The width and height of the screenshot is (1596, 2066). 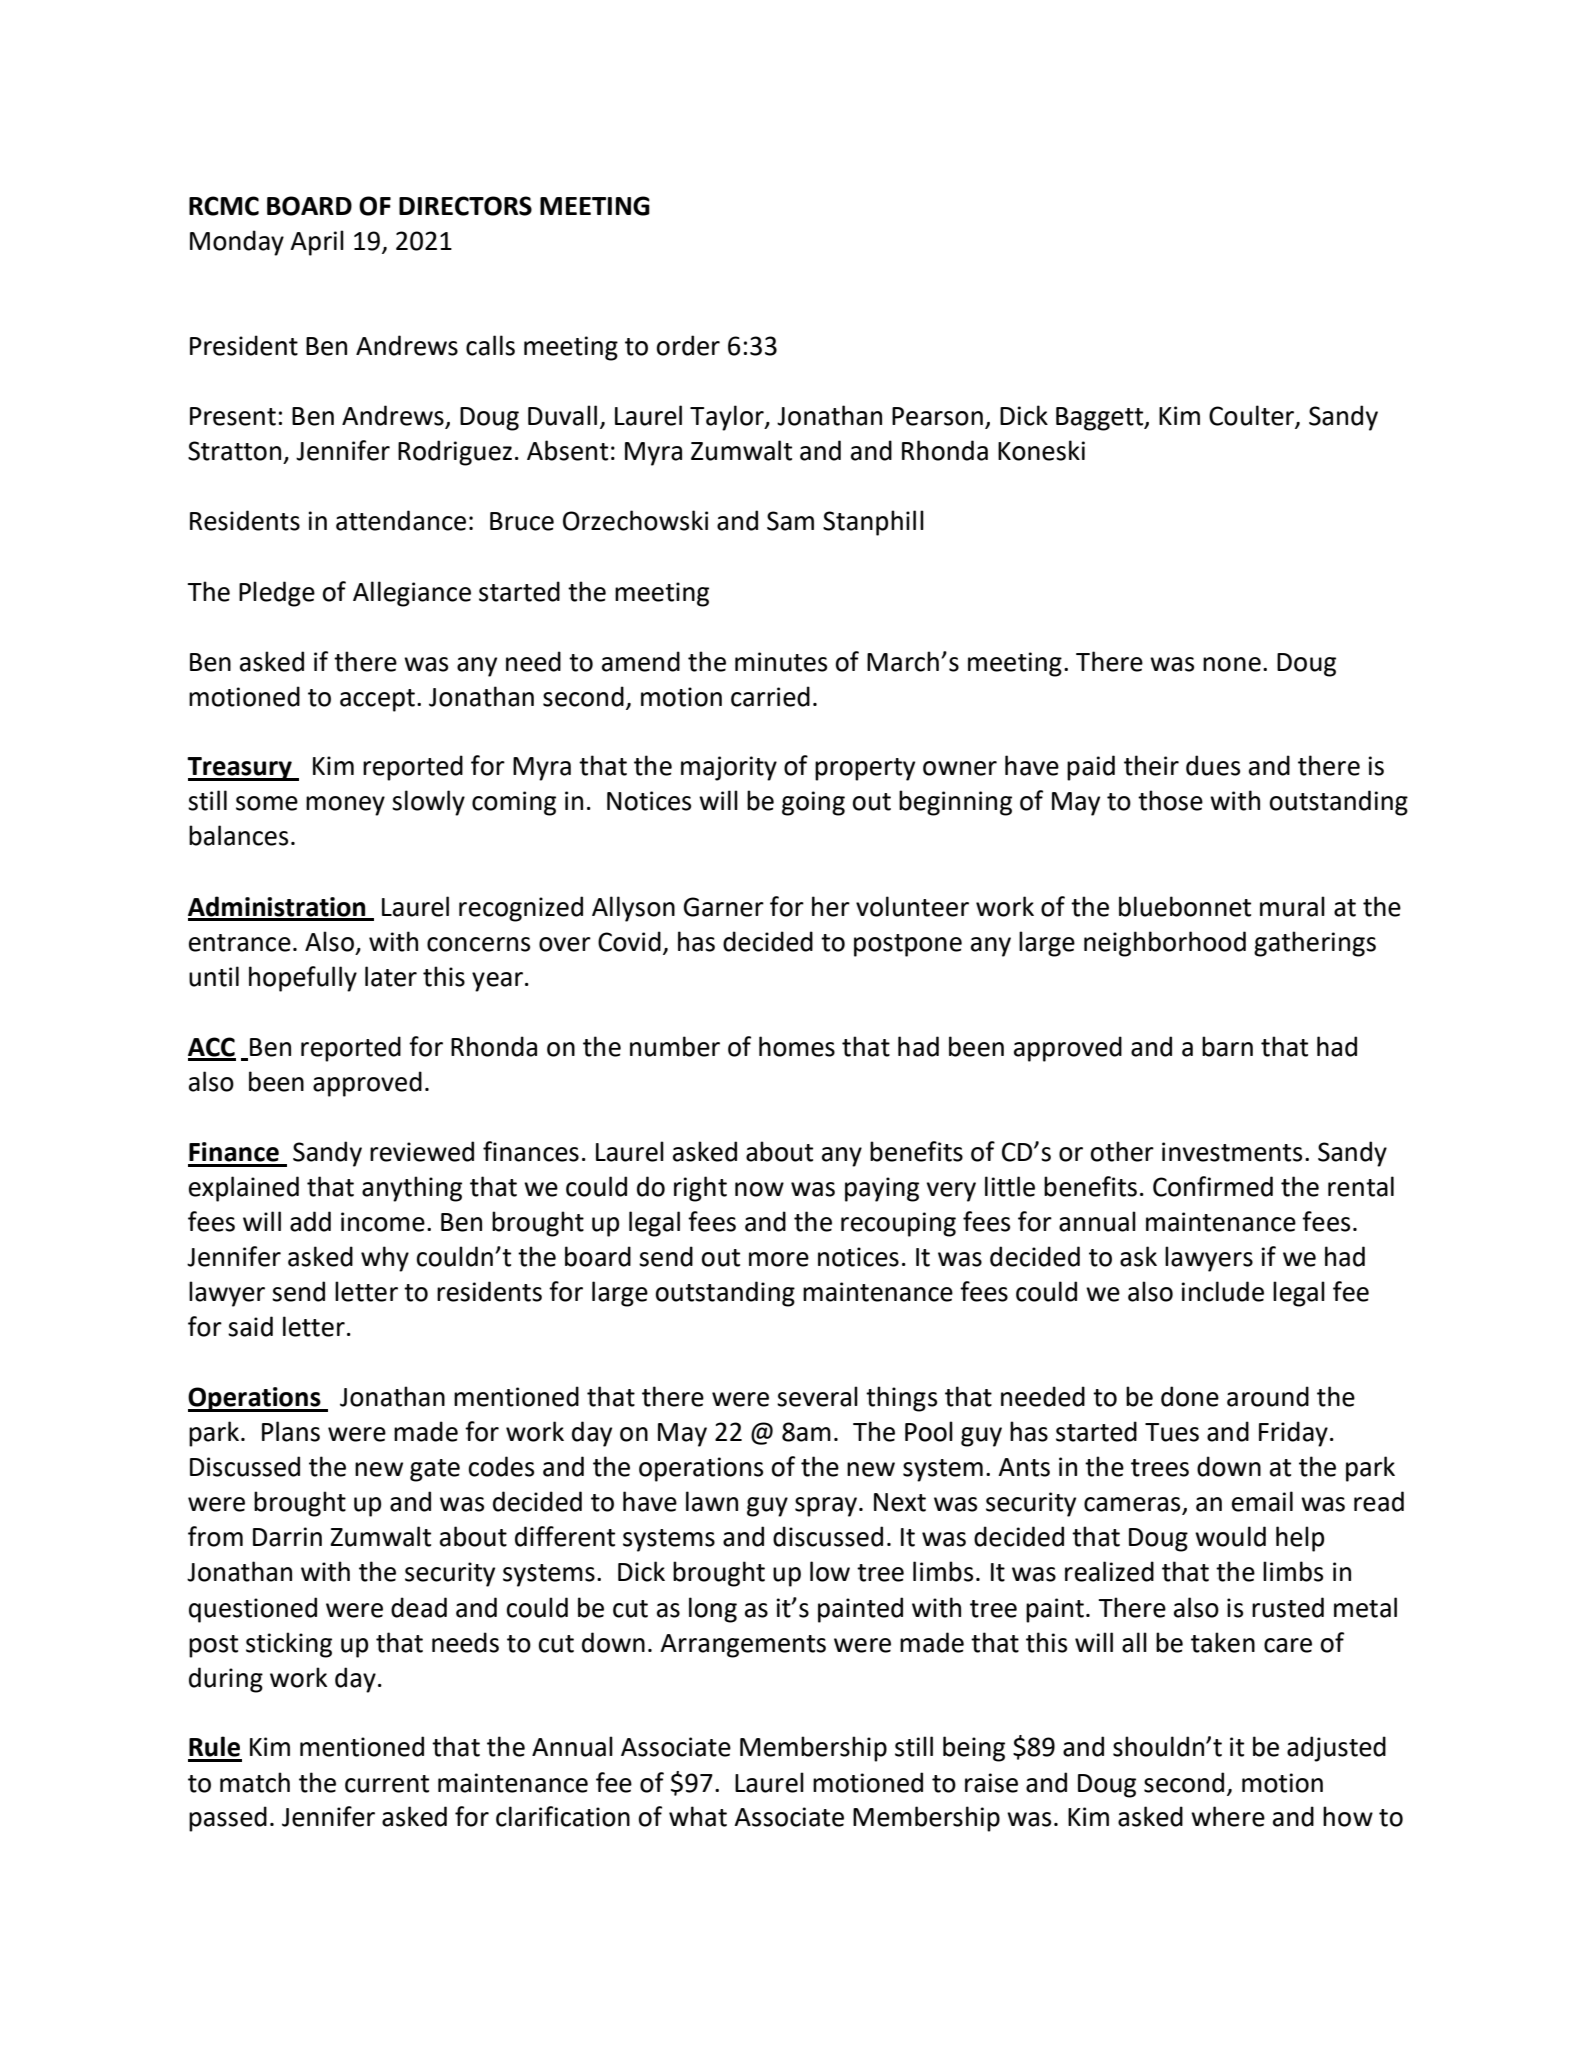 I want to click on April, so click(x=317, y=243).
